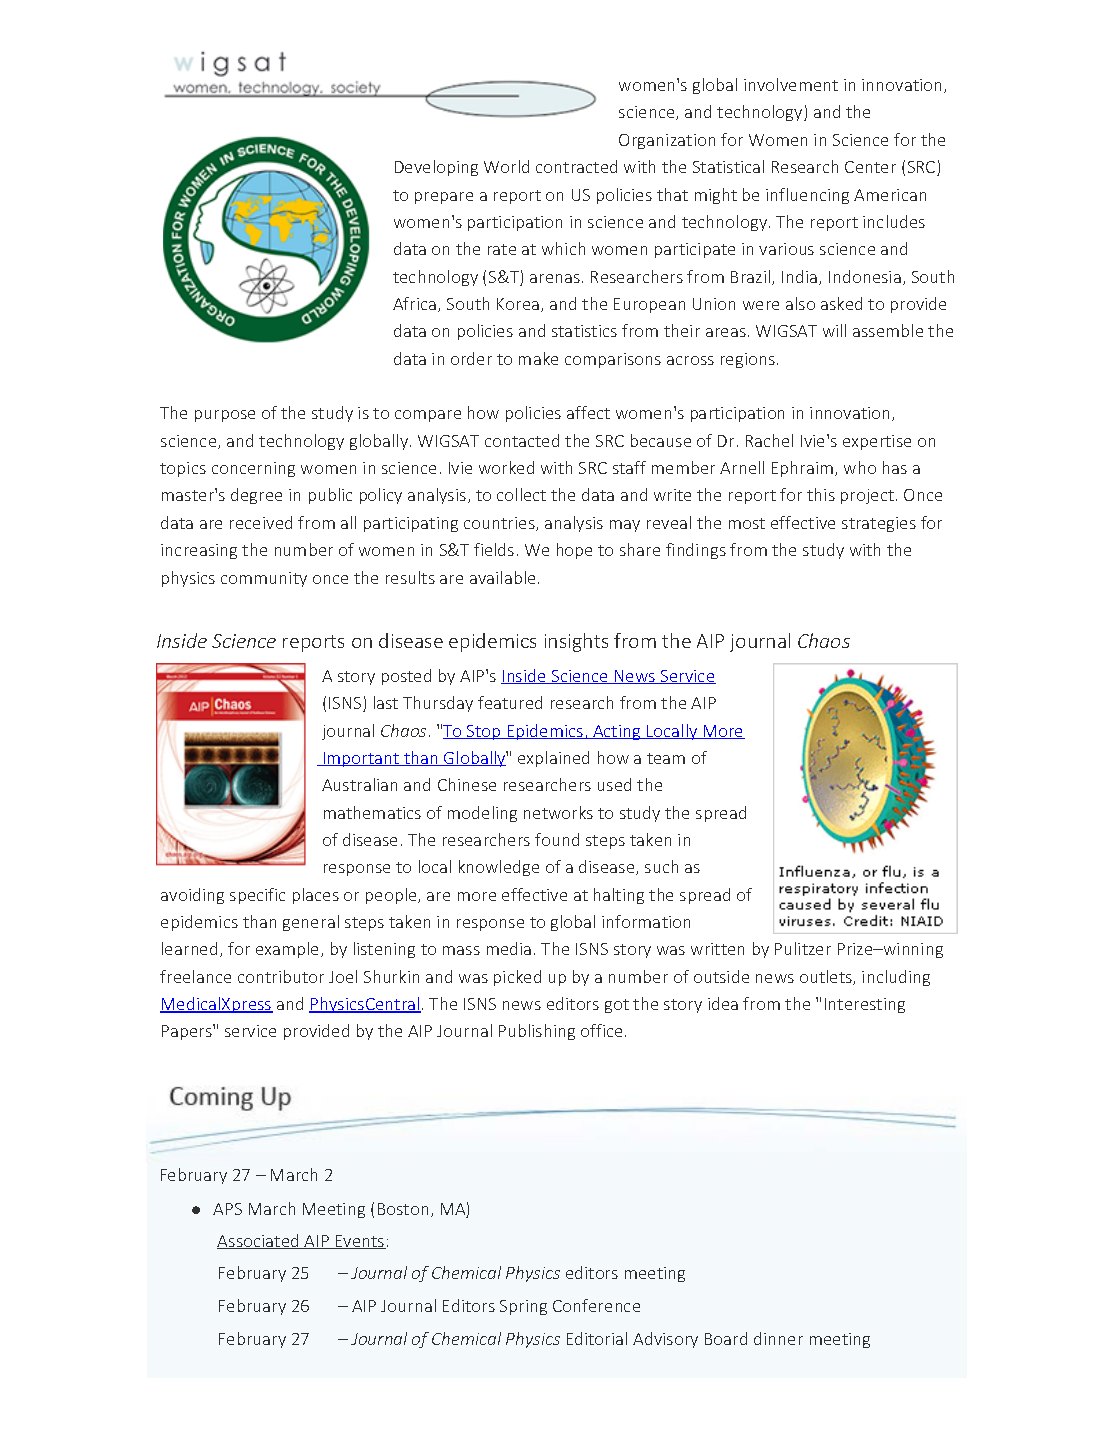  Describe the element at coordinates (865, 1005) in the screenshot. I see `Interesting` at that location.
